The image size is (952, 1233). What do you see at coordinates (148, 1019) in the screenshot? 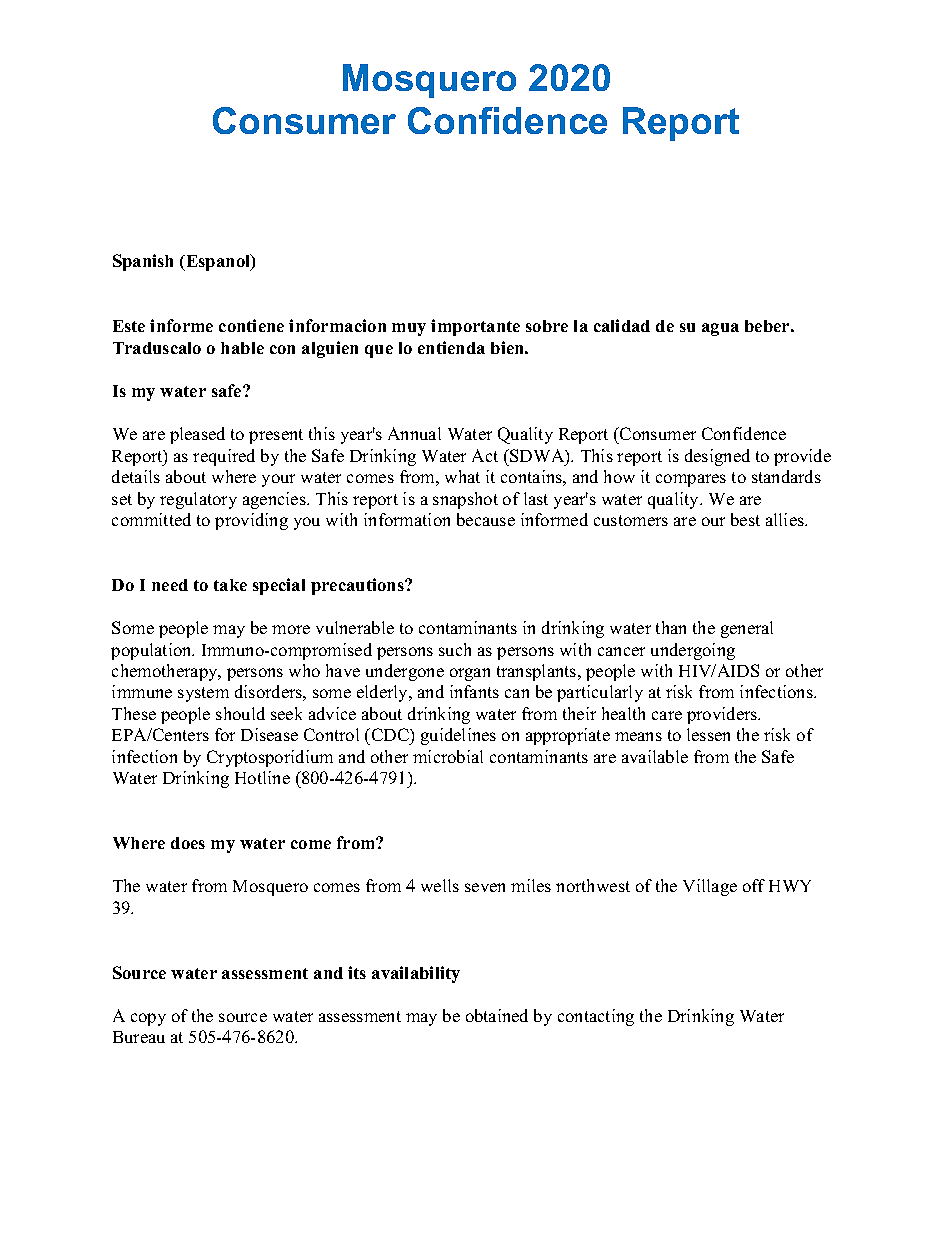
I see `copy` at bounding box center [148, 1019].
